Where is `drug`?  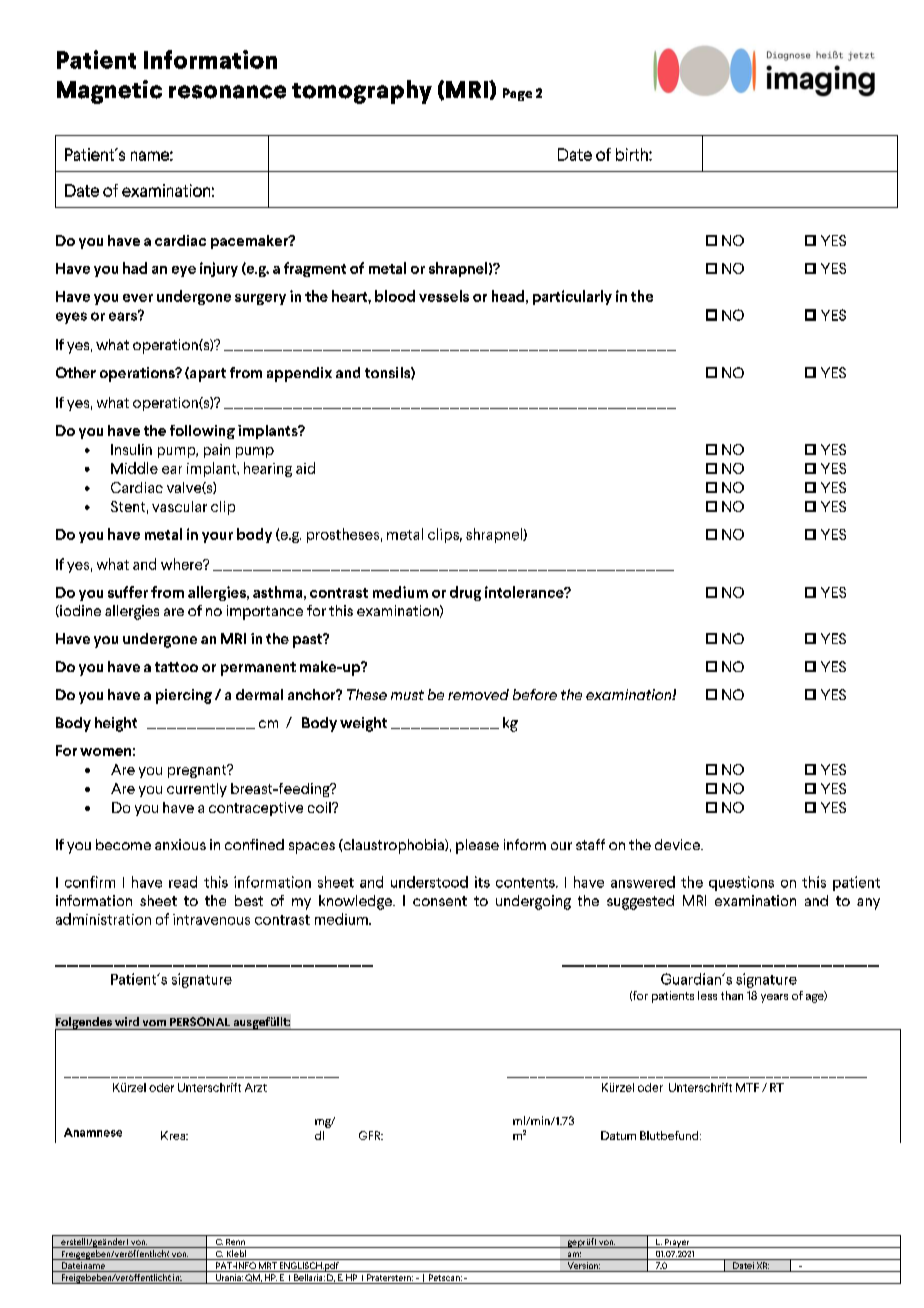 drug is located at coordinates (465, 593).
